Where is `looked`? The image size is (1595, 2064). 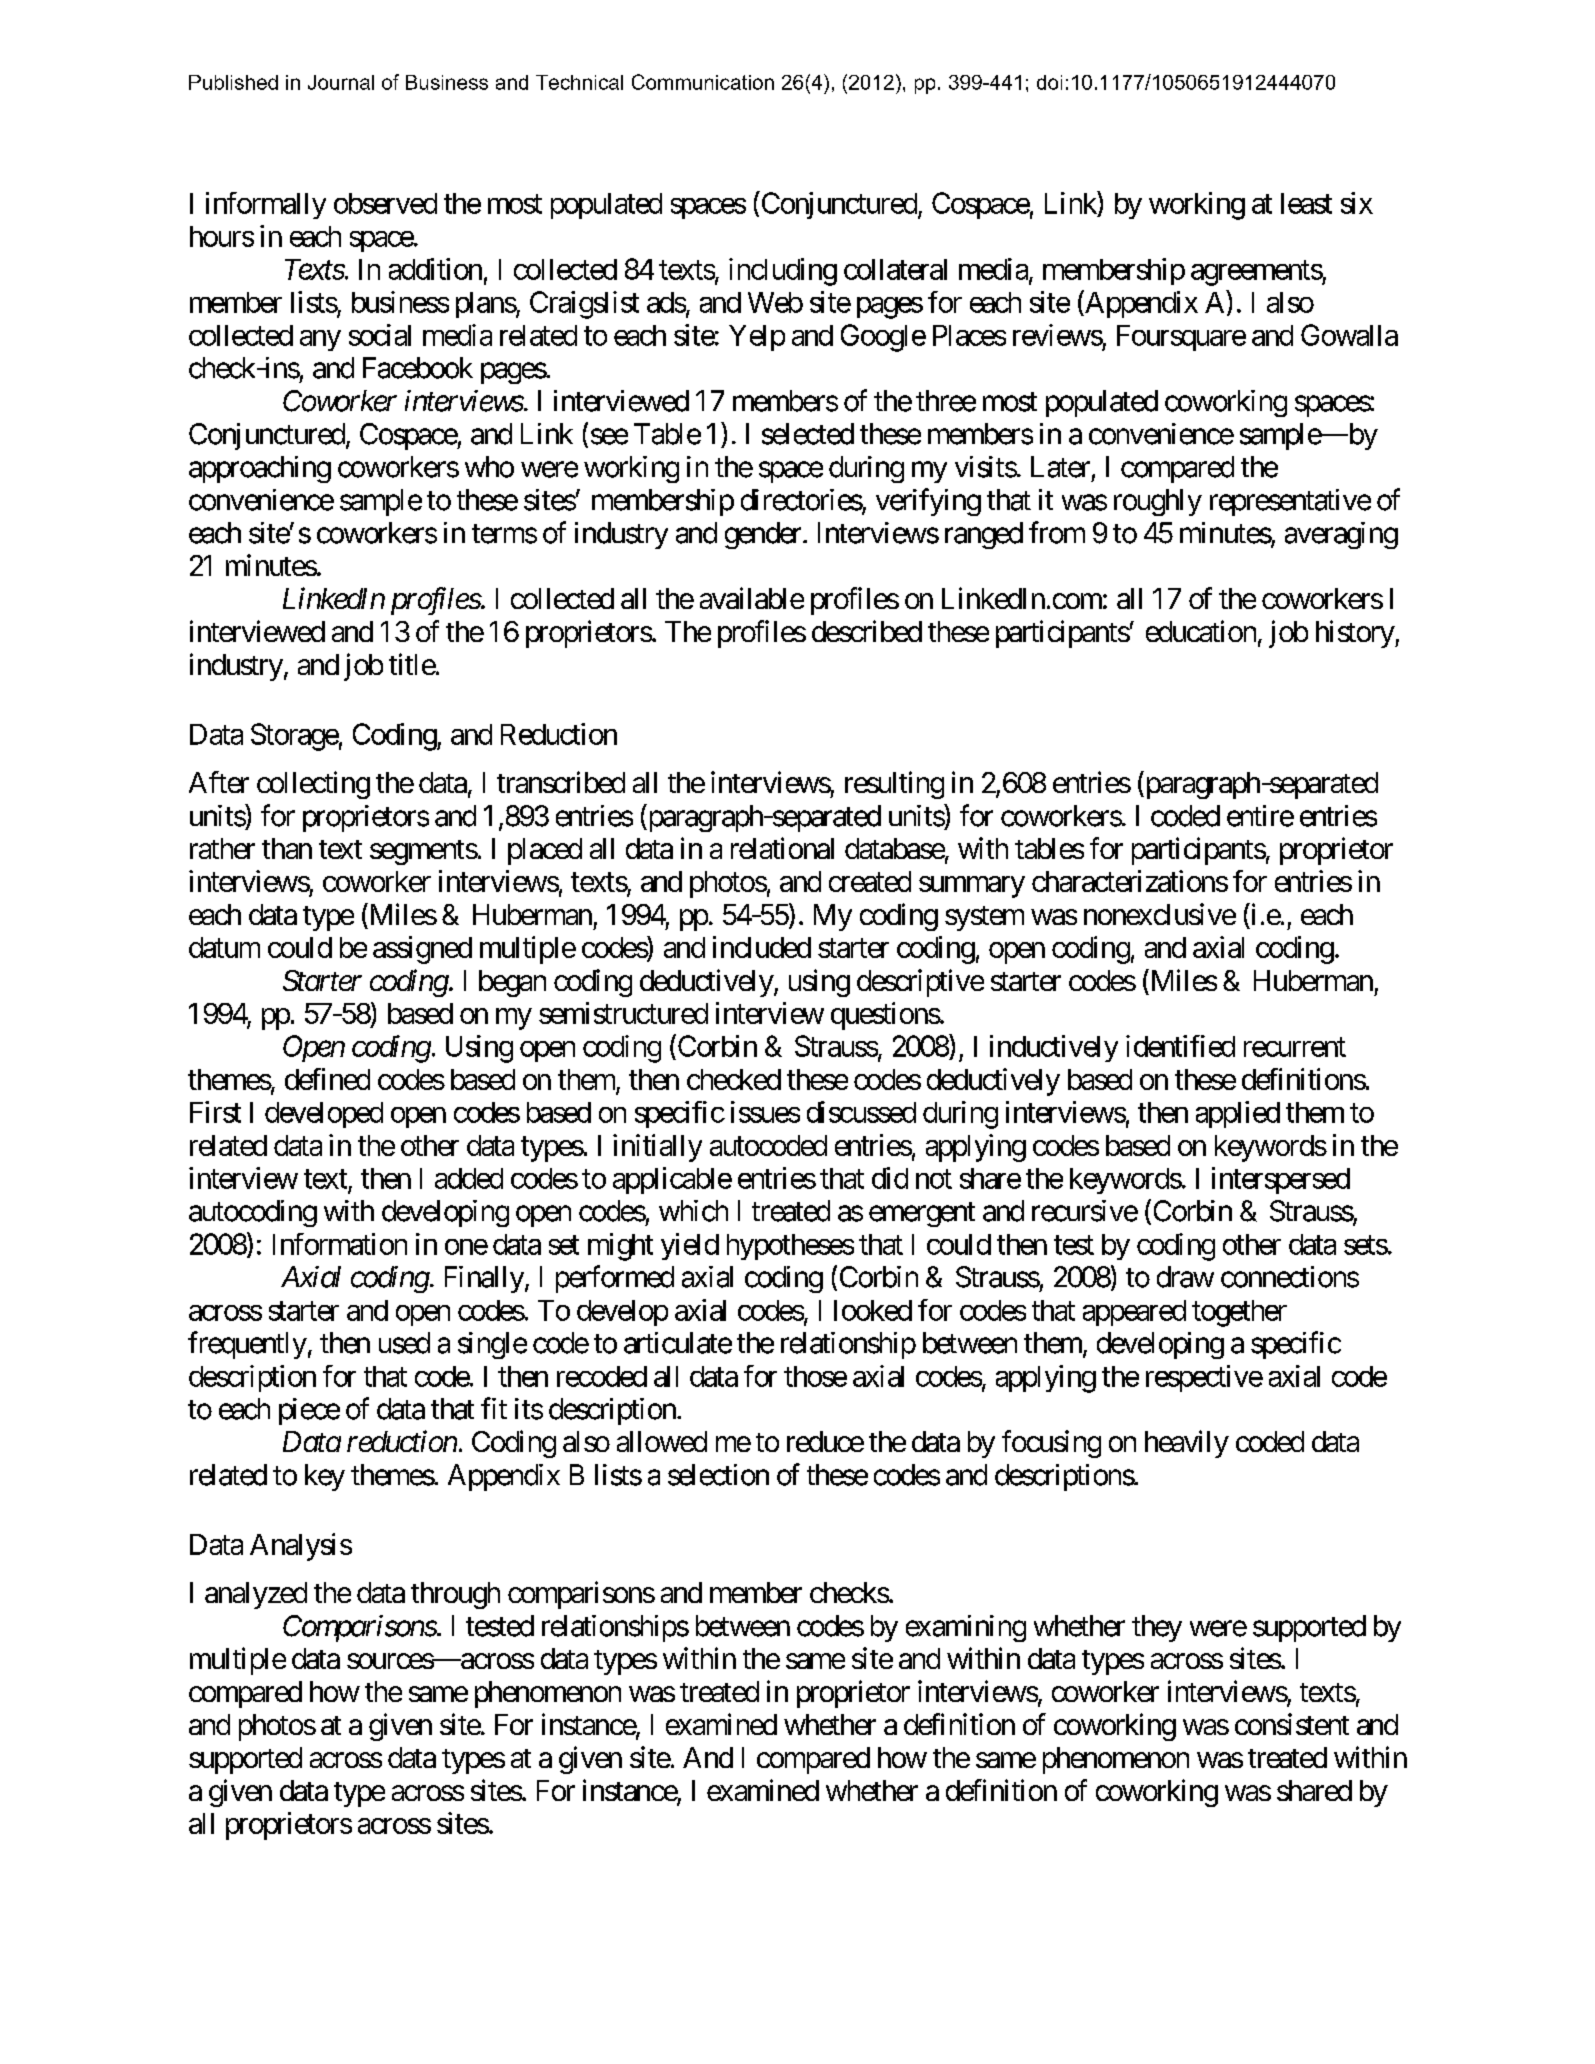 looked is located at coordinates (873, 1310).
